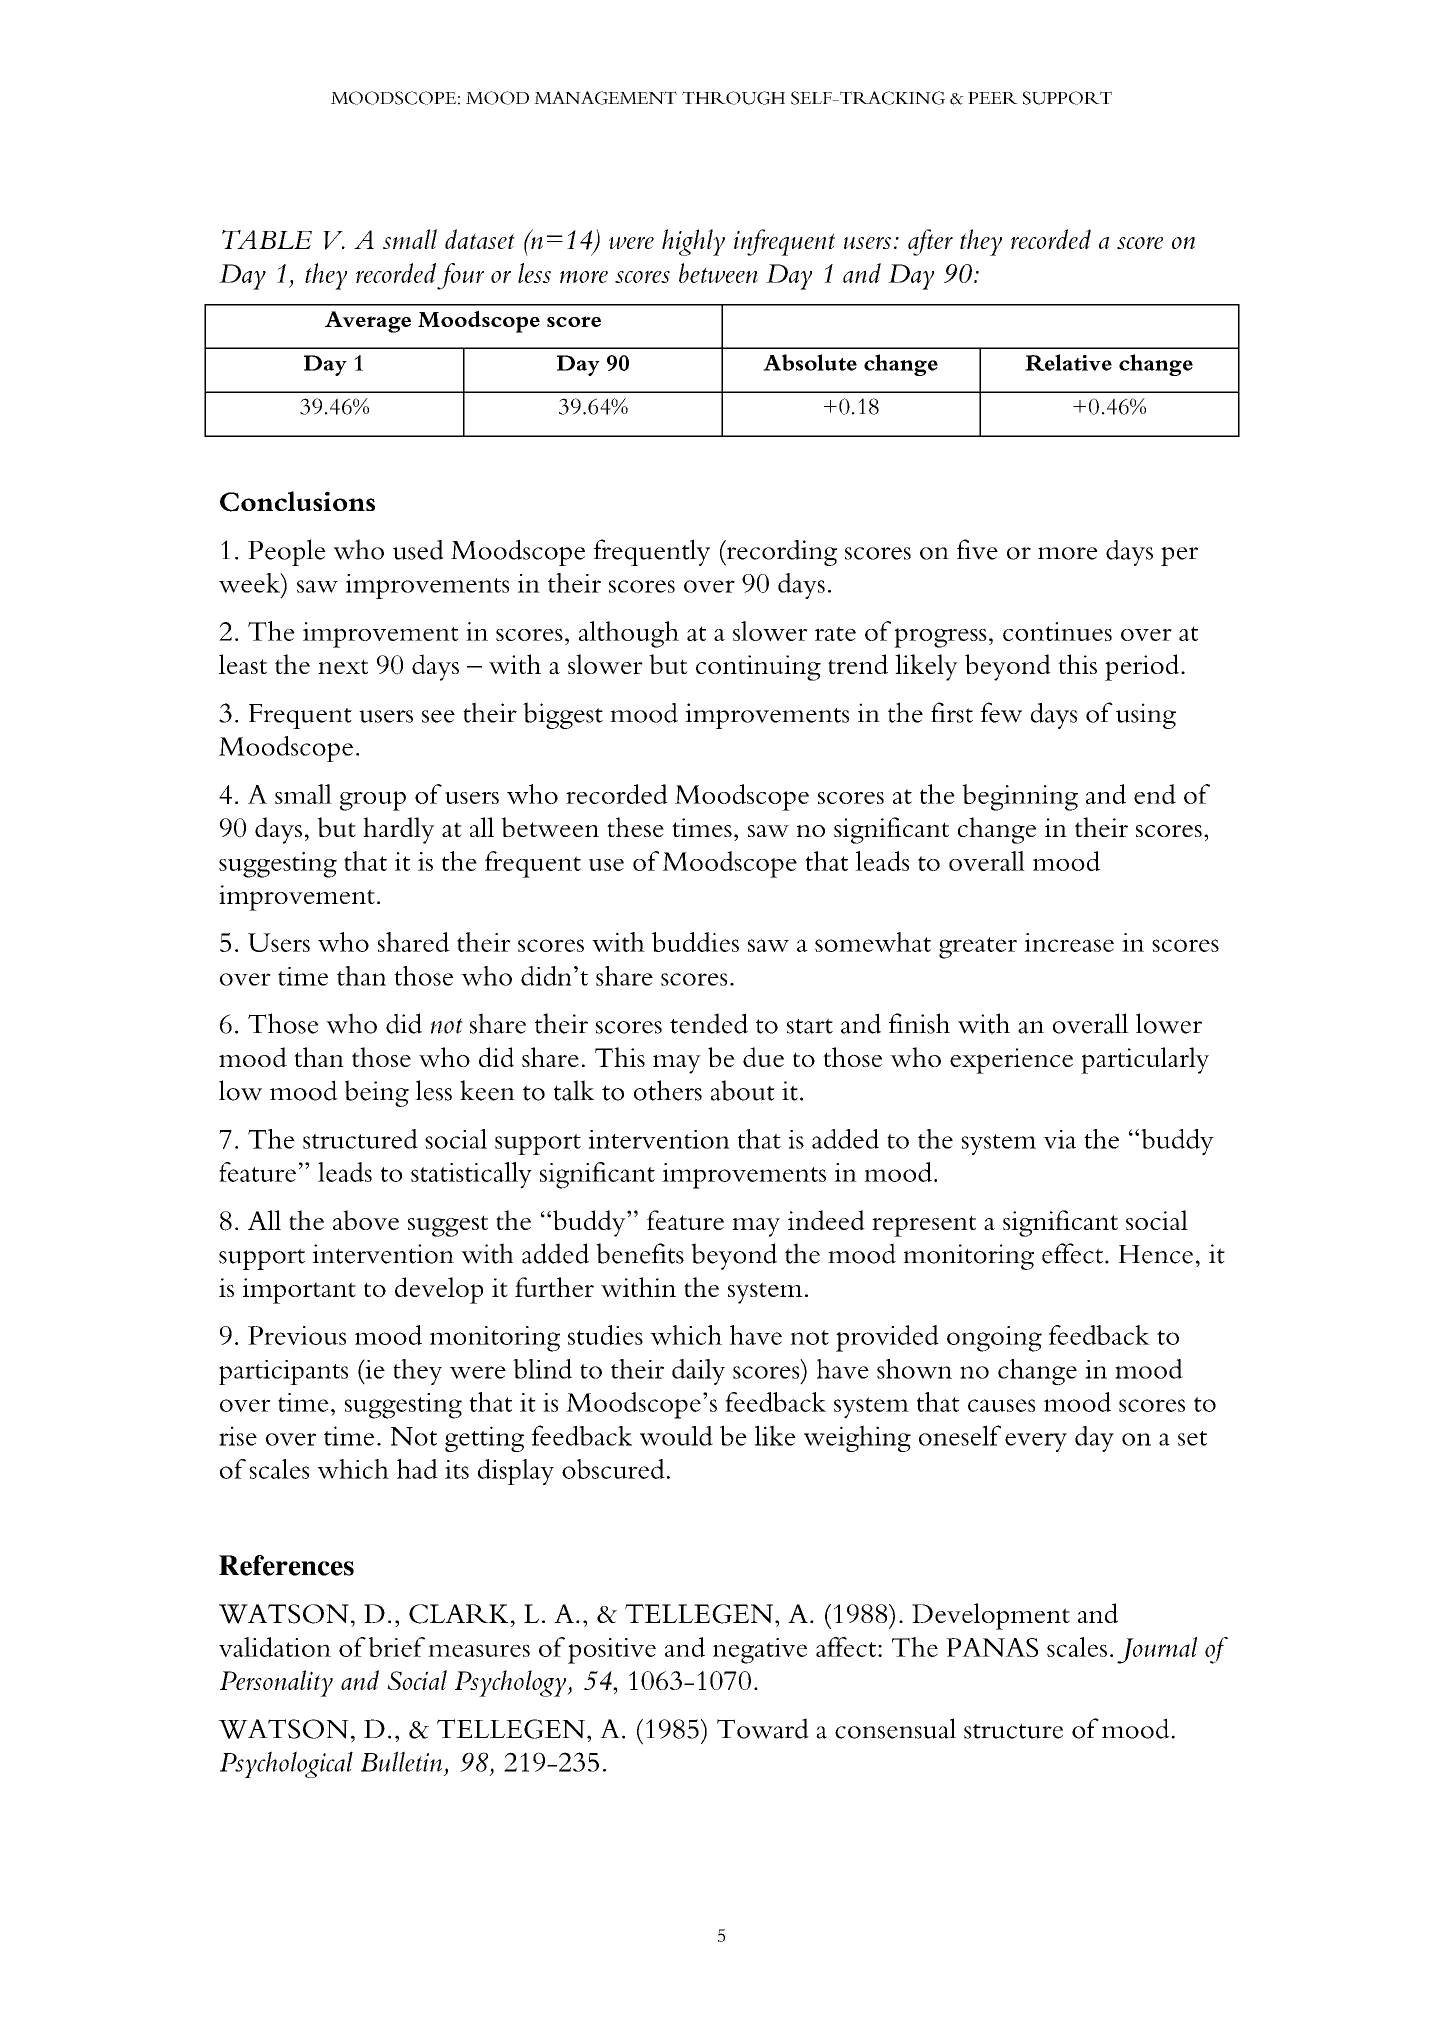 The height and width of the screenshot is (2042, 1444). What do you see at coordinates (993, 98) in the screenshot?
I see `PEER` at bounding box center [993, 98].
